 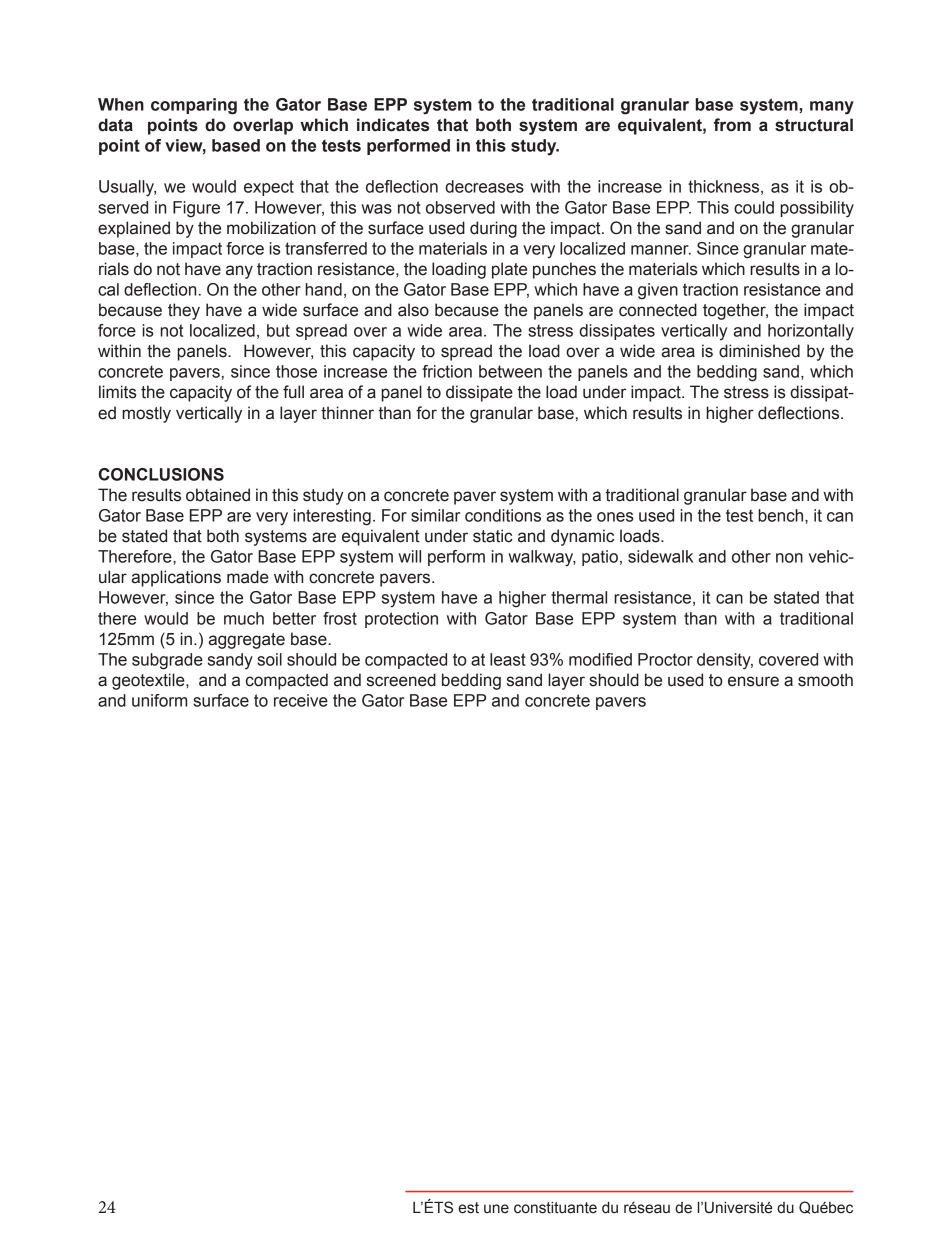 I want to click on une, so click(x=496, y=1209).
